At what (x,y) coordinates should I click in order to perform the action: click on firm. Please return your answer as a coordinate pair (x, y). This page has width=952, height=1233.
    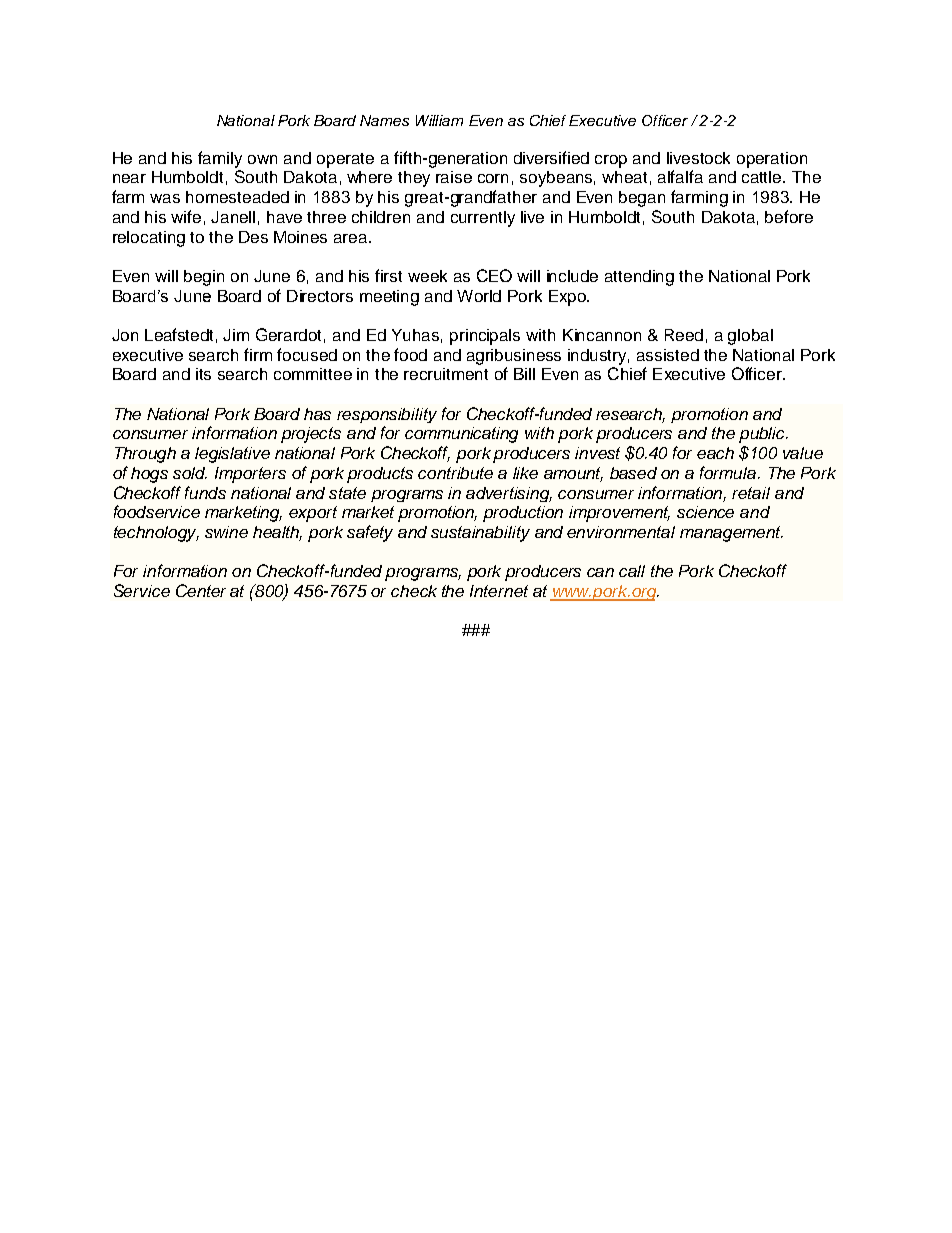
    Looking at the image, I should click on (258, 354).
